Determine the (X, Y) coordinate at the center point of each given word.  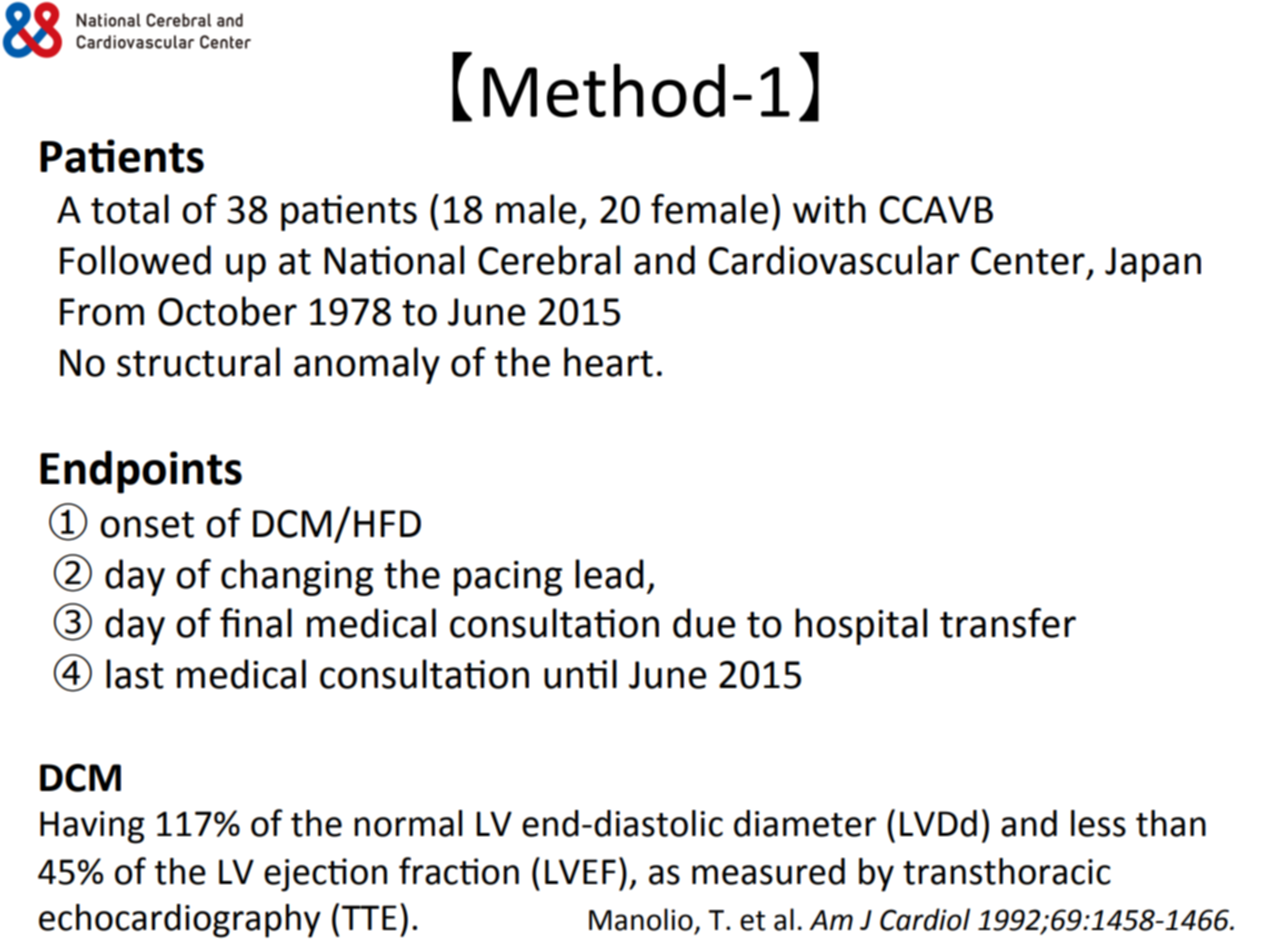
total (130, 209)
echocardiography (180, 921)
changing (297, 577)
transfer (1008, 623)
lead (609, 574)
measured (768, 871)
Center (1028, 261)
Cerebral (549, 260)
